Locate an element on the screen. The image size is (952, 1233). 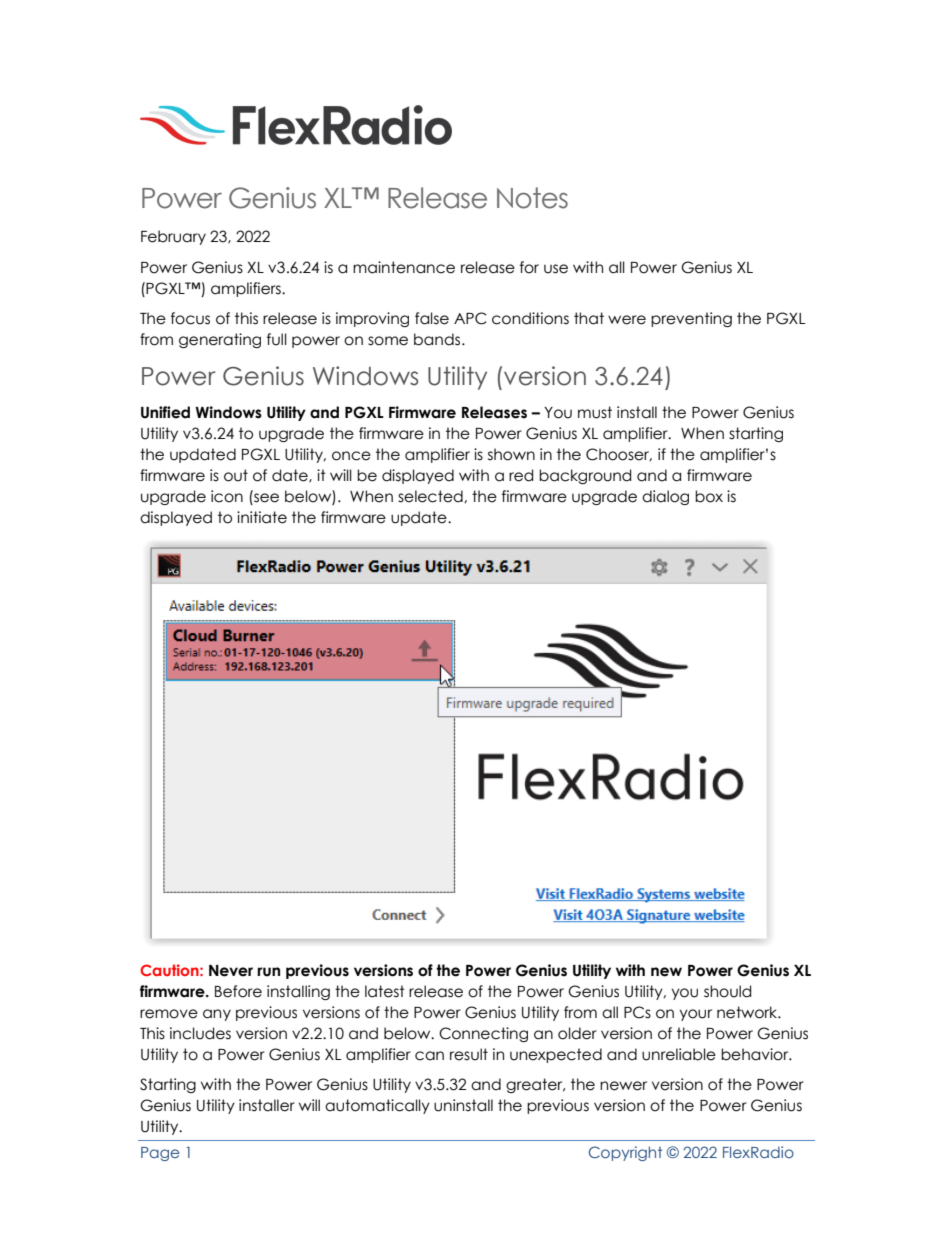
maintenance is located at coordinates (404, 267).
